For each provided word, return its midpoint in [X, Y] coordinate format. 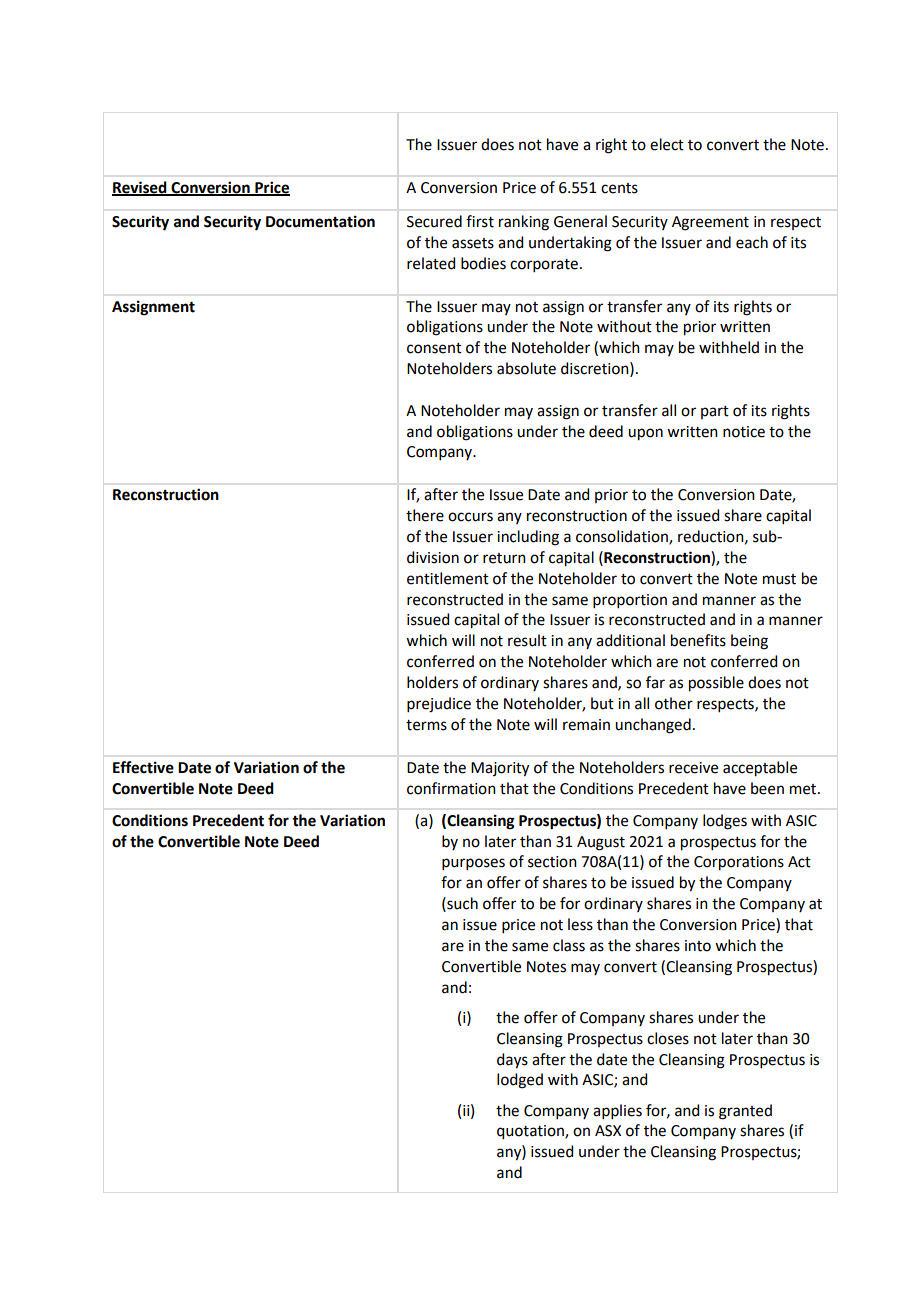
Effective [143, 767]
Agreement [710, 223]
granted [745, 1112]
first [480, 221]
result [527, 640]
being [749, 642]
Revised [140, 188]
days [512, 1061]
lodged [520, 1081]
